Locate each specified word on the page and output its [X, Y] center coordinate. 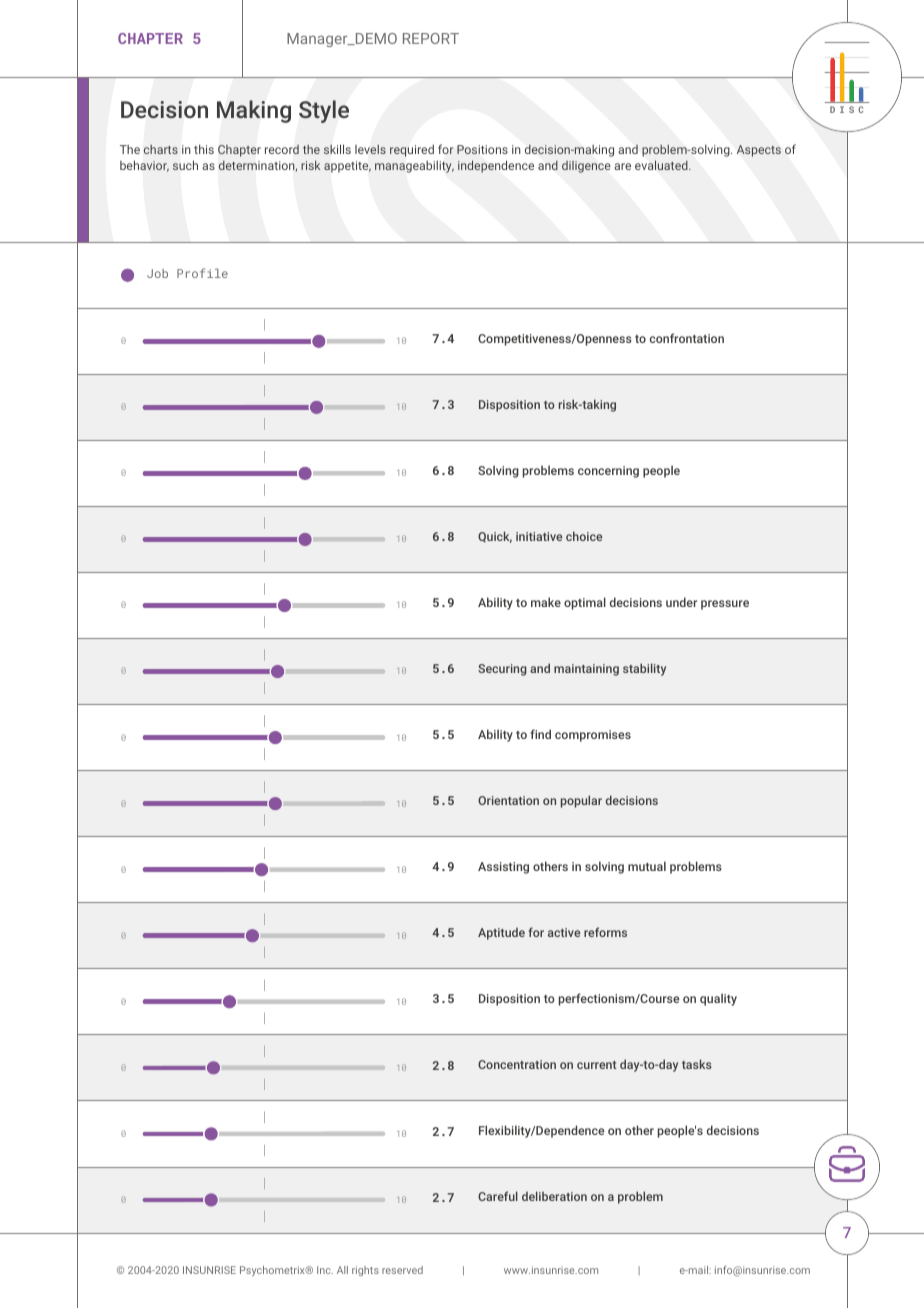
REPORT [431, 38]
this [204, 149]
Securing [502, 670]
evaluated [662, 165]
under [681, 602]
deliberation [554, 1196]
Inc [325, 1270]
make [546, 602]
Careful [498, 1196]
